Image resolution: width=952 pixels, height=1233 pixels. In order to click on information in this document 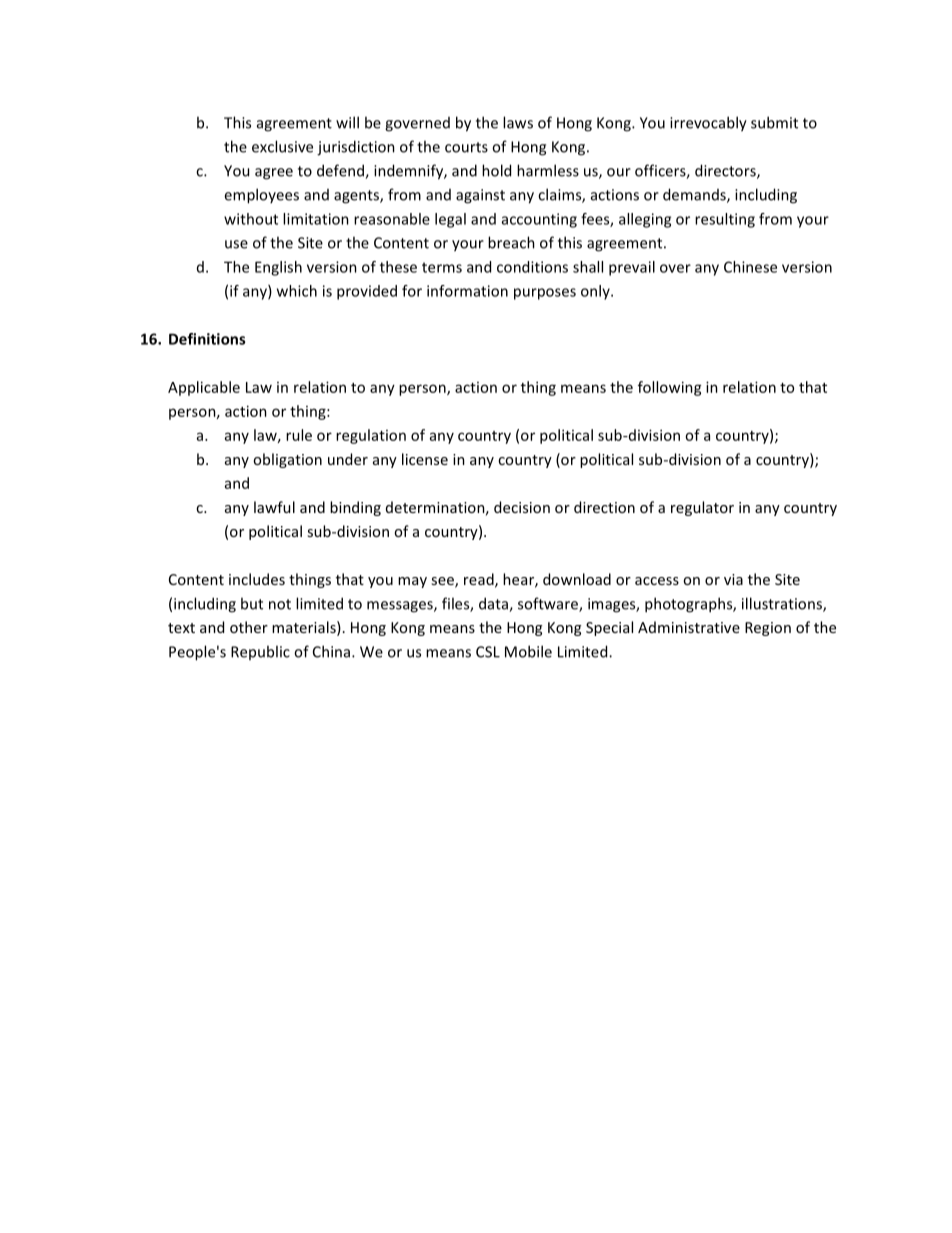, I will do `click(467, 291)`.
